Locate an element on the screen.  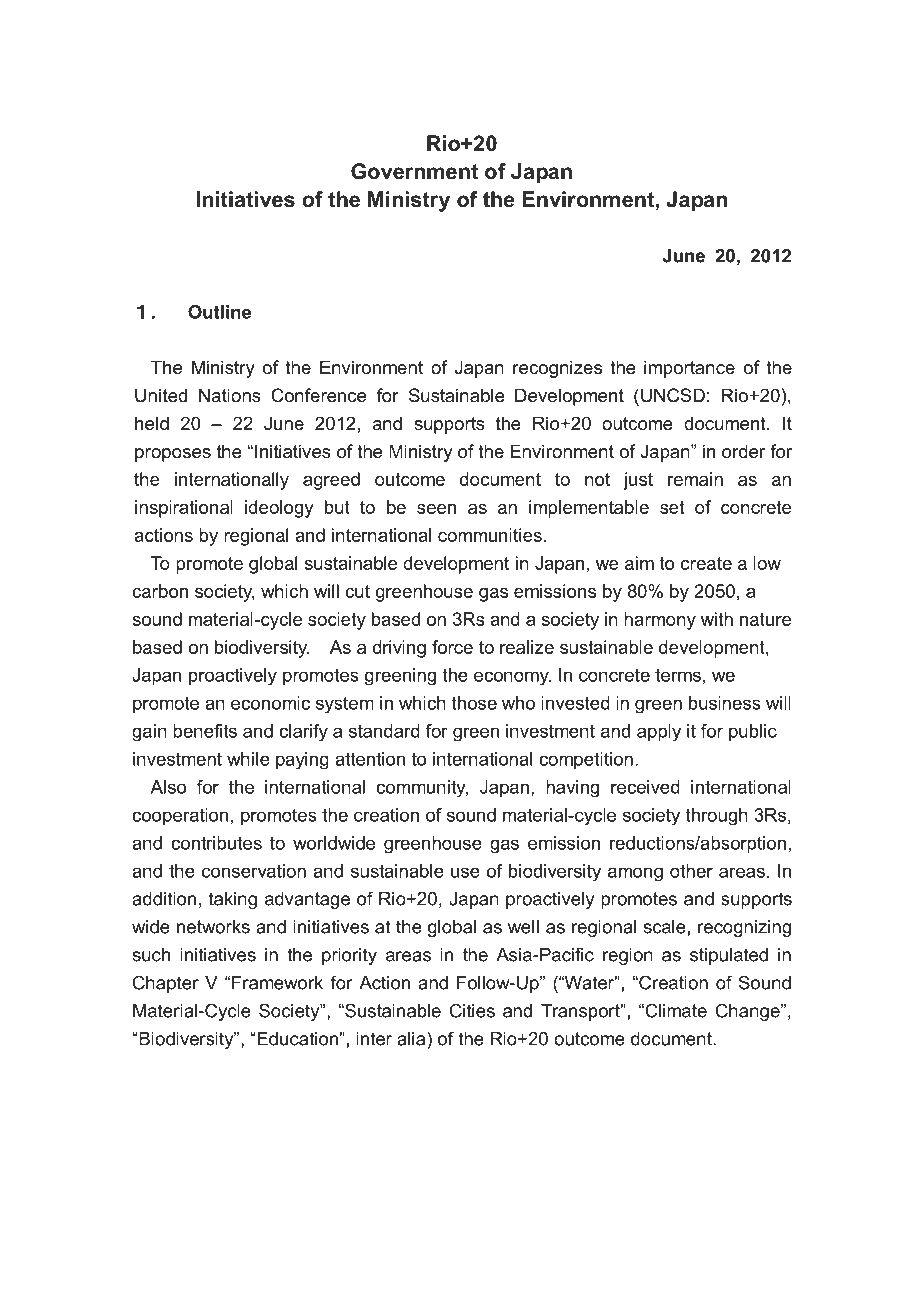
Government is located at coordinates (414, 171).
